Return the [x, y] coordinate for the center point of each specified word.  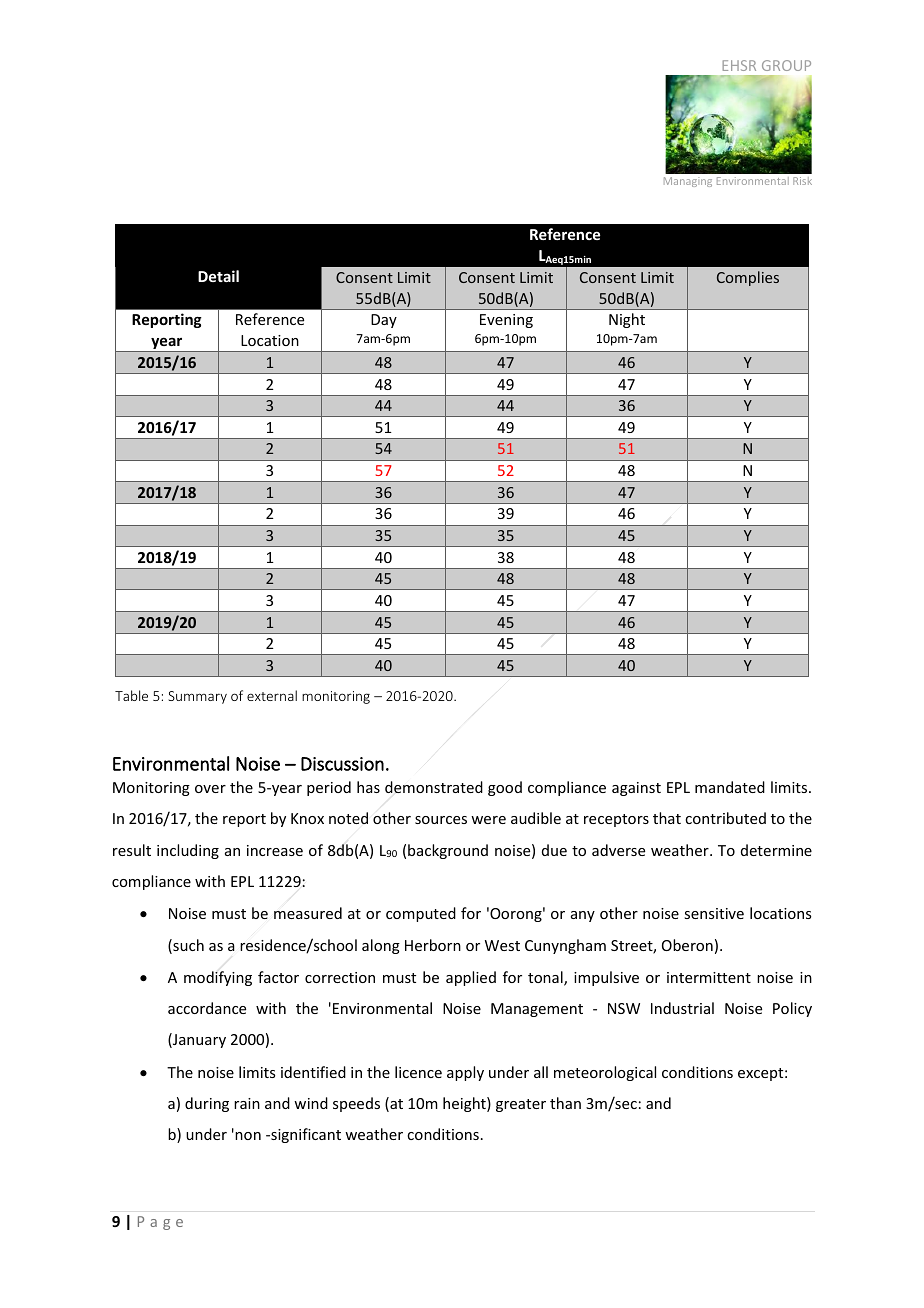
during [207, 1104]
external [272, 695]
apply [465, 1073]
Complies [748, 278]
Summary [197, 697]
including [188, 851]
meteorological [605, 1073]
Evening [506, 321]
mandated [730, 787]
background [448, 851]
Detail [218, 276]
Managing [688, 182]
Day [384, 321]
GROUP [786, 65]
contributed [725, 818]
